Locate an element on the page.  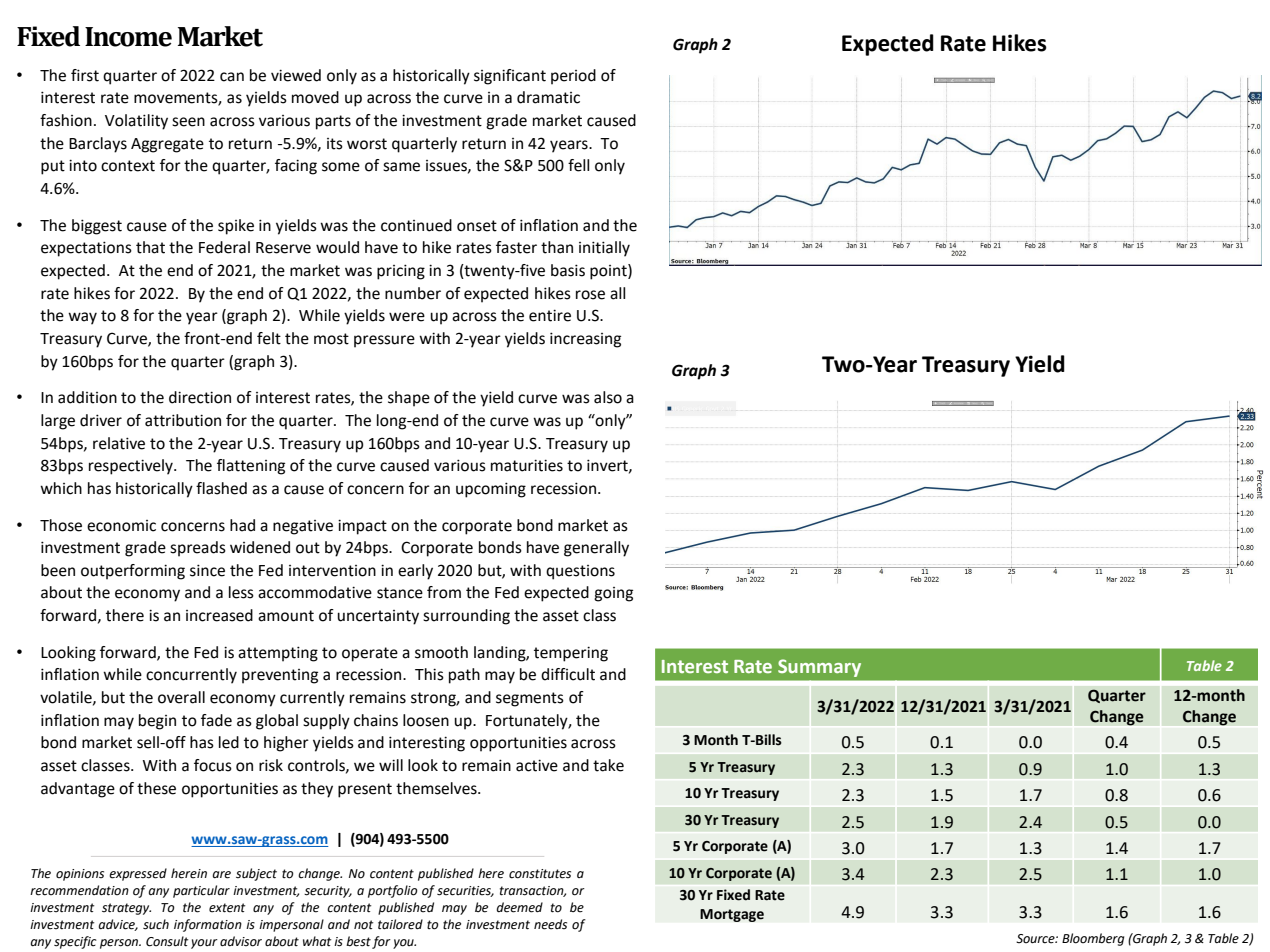
generally is located at coordinates (596, 549).
